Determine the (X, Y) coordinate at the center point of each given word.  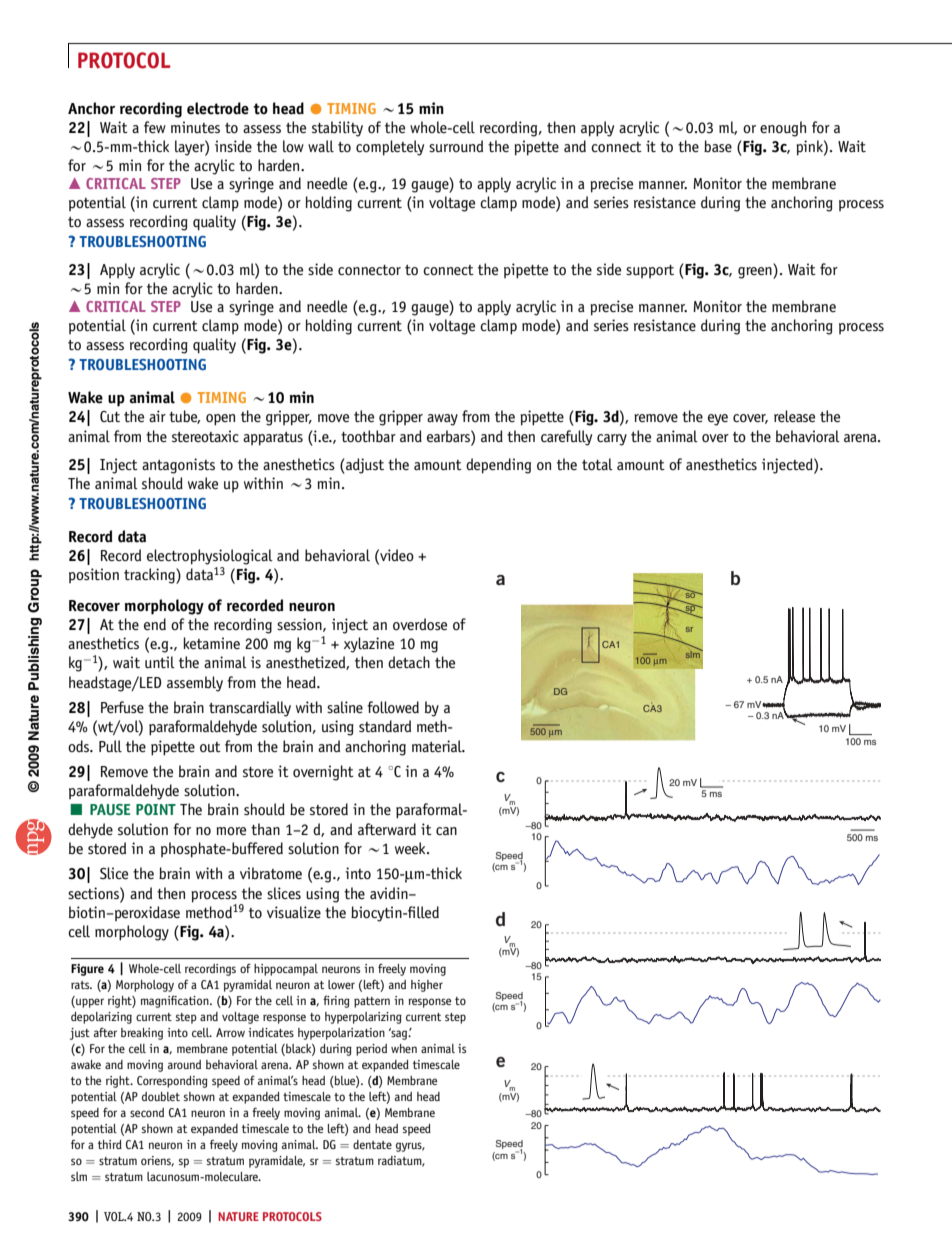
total (597, 464)
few (155, 127)
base (718, 146)
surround (456, 146)
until (160, 662)
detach (409, 662)
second (147, 1112)
